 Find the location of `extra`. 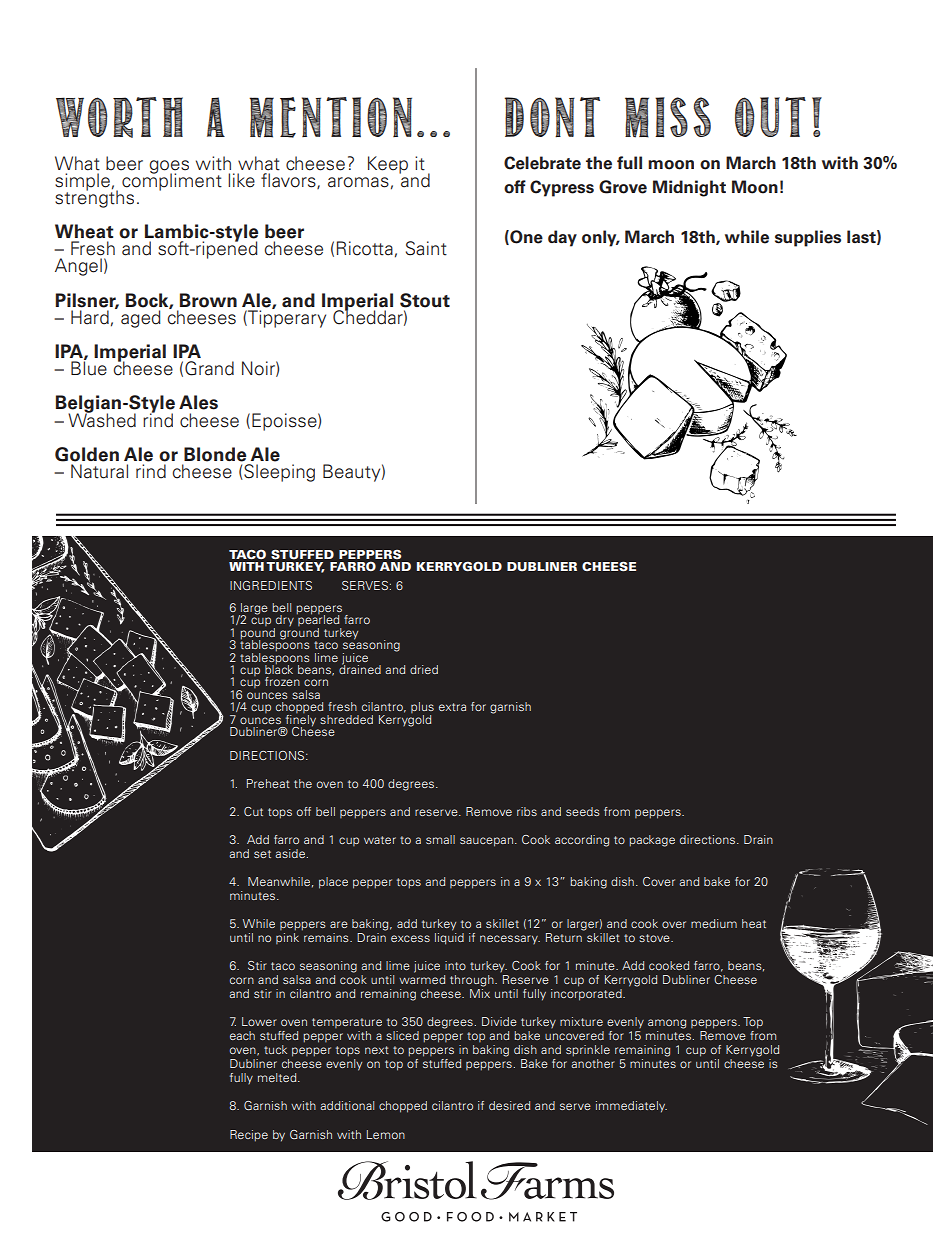

extra is located at coordinates (452, 707).
